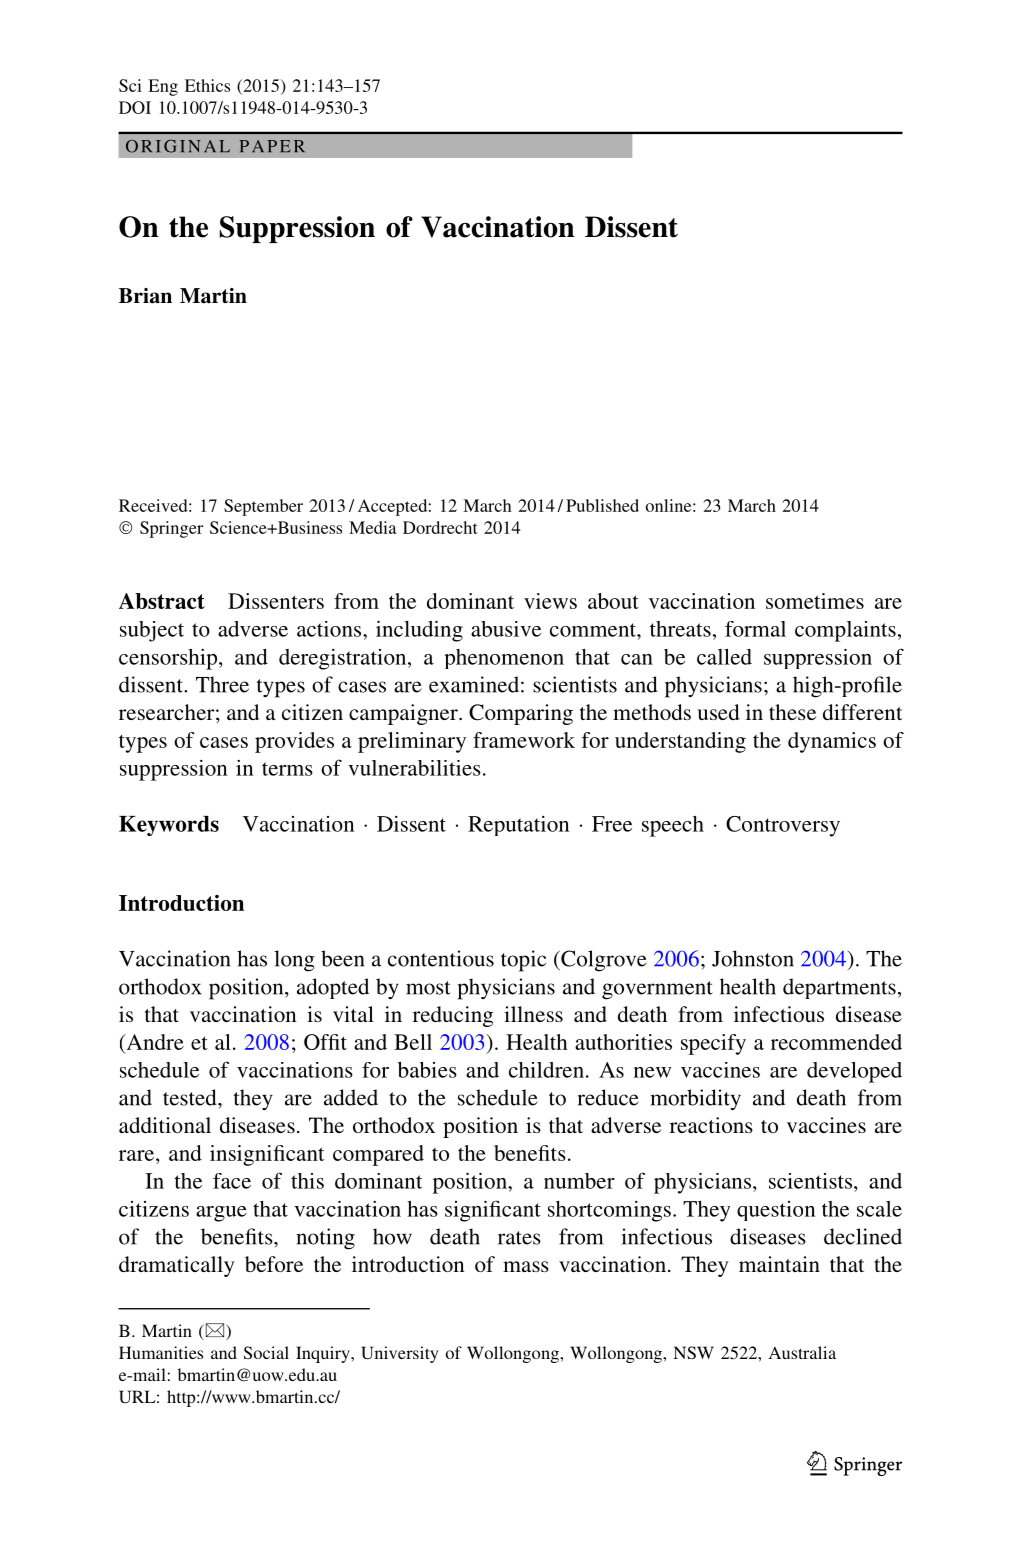  Describe the element at coordinates (266, 1352) in the image. I see `Social` at that location.
